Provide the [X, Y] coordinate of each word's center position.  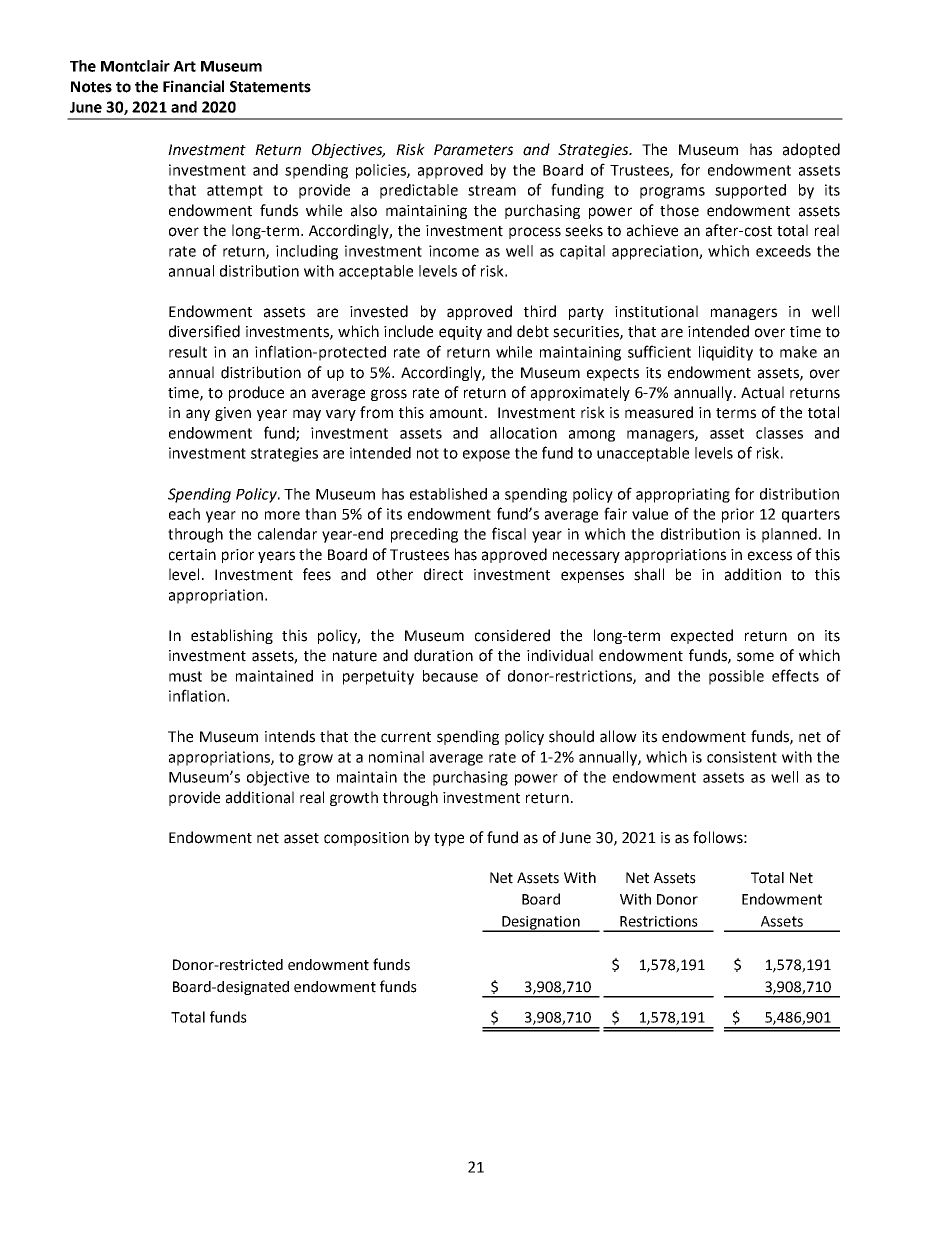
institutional [656, 311]
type [449, 839]
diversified [204, 331]
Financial [193, 86]
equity [460, 333]
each [184, 514]
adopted [811, 150]
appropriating [683, 495]
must [185, 676]
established [448, 494]
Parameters [473, 150]
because [450, 676]
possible [736, 677]
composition [366, 839]
